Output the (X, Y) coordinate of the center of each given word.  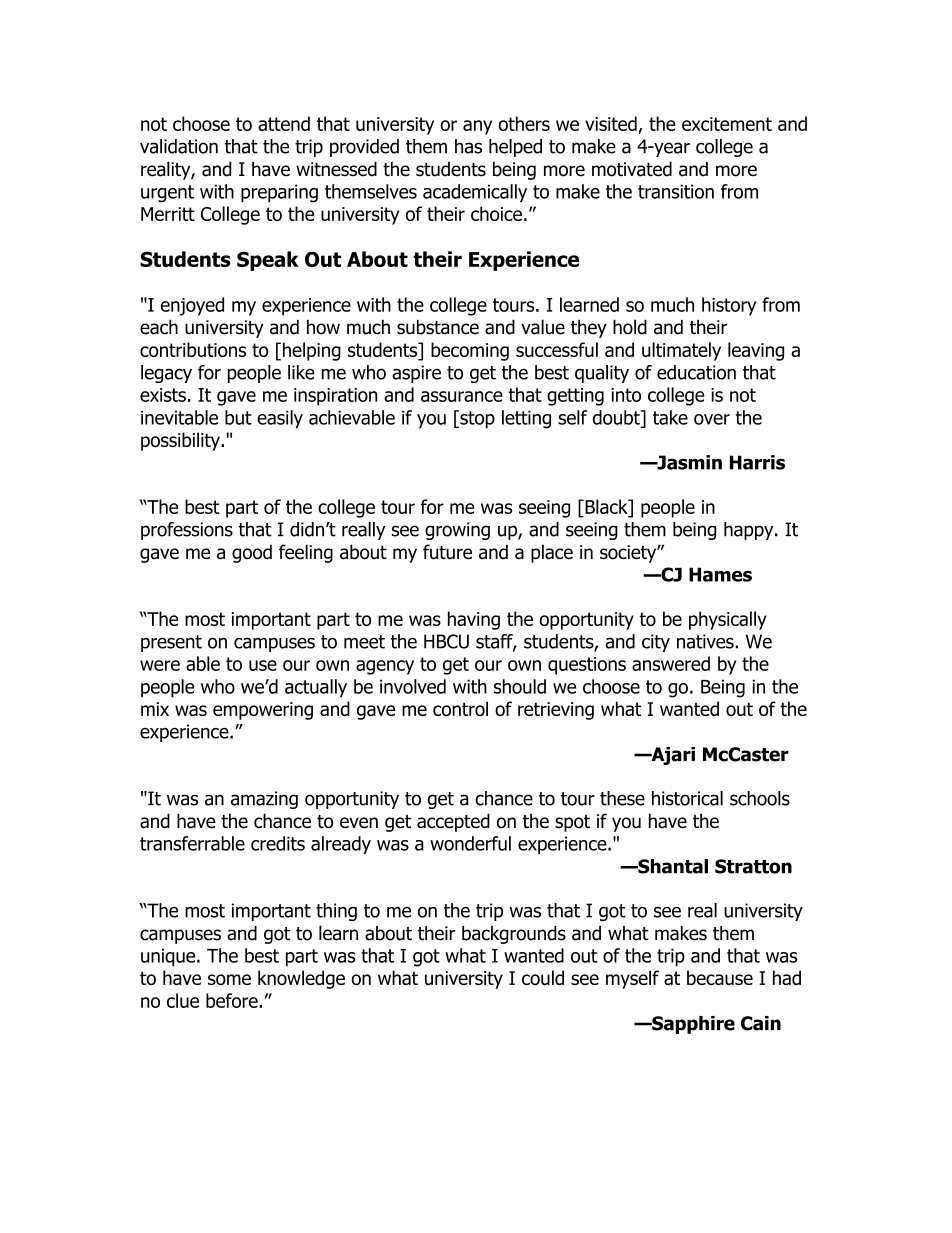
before (233, 1000)
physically (728, 620)
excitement (727, 124)
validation (179, 146)
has (468, 146)
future (447, 552)
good (252, 553)
